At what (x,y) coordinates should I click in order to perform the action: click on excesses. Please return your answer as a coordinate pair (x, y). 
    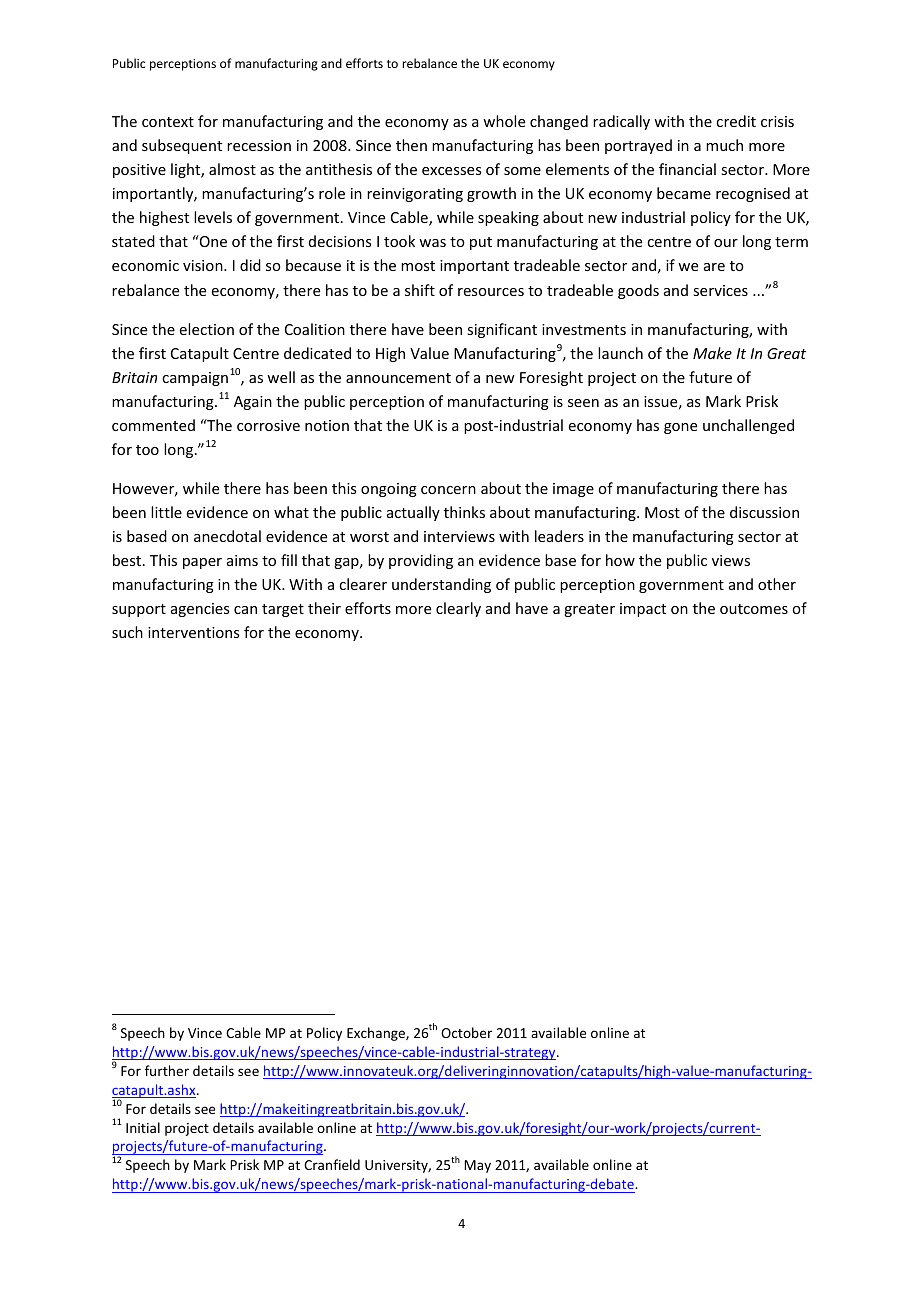
    Looking at the image, I should click on (451, 171).
